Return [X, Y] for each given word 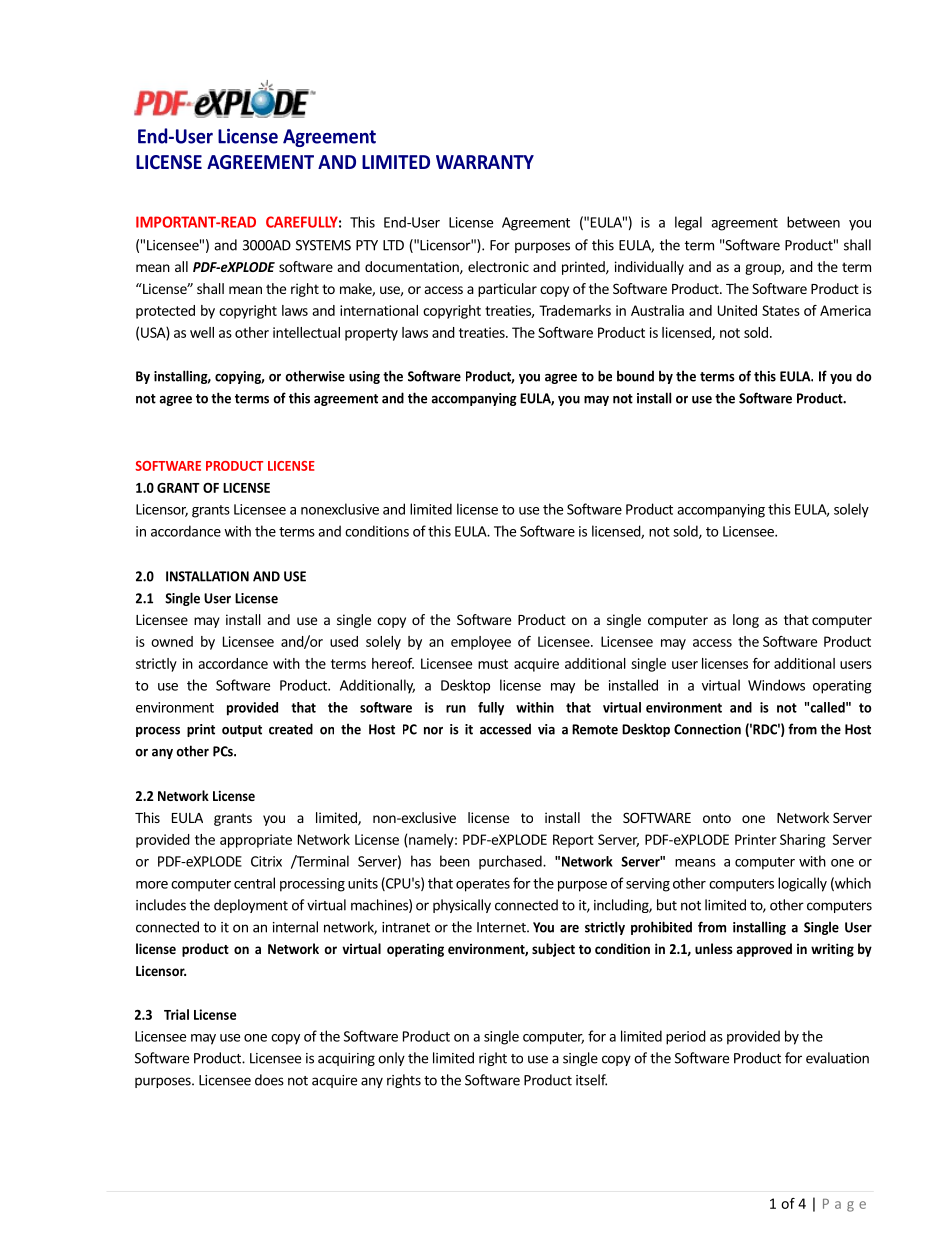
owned [172, 641]
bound [635, 376]
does [269, 1080]
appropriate [256, 841]
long [746, 621]
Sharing [802, 841]
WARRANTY [485, 162]
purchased [511, 862]
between [813, 222]
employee [481, 643]
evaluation [837, 1058]
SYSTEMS [323, 245]
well [202, 332]
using [364, 377]
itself [591, 1080]
